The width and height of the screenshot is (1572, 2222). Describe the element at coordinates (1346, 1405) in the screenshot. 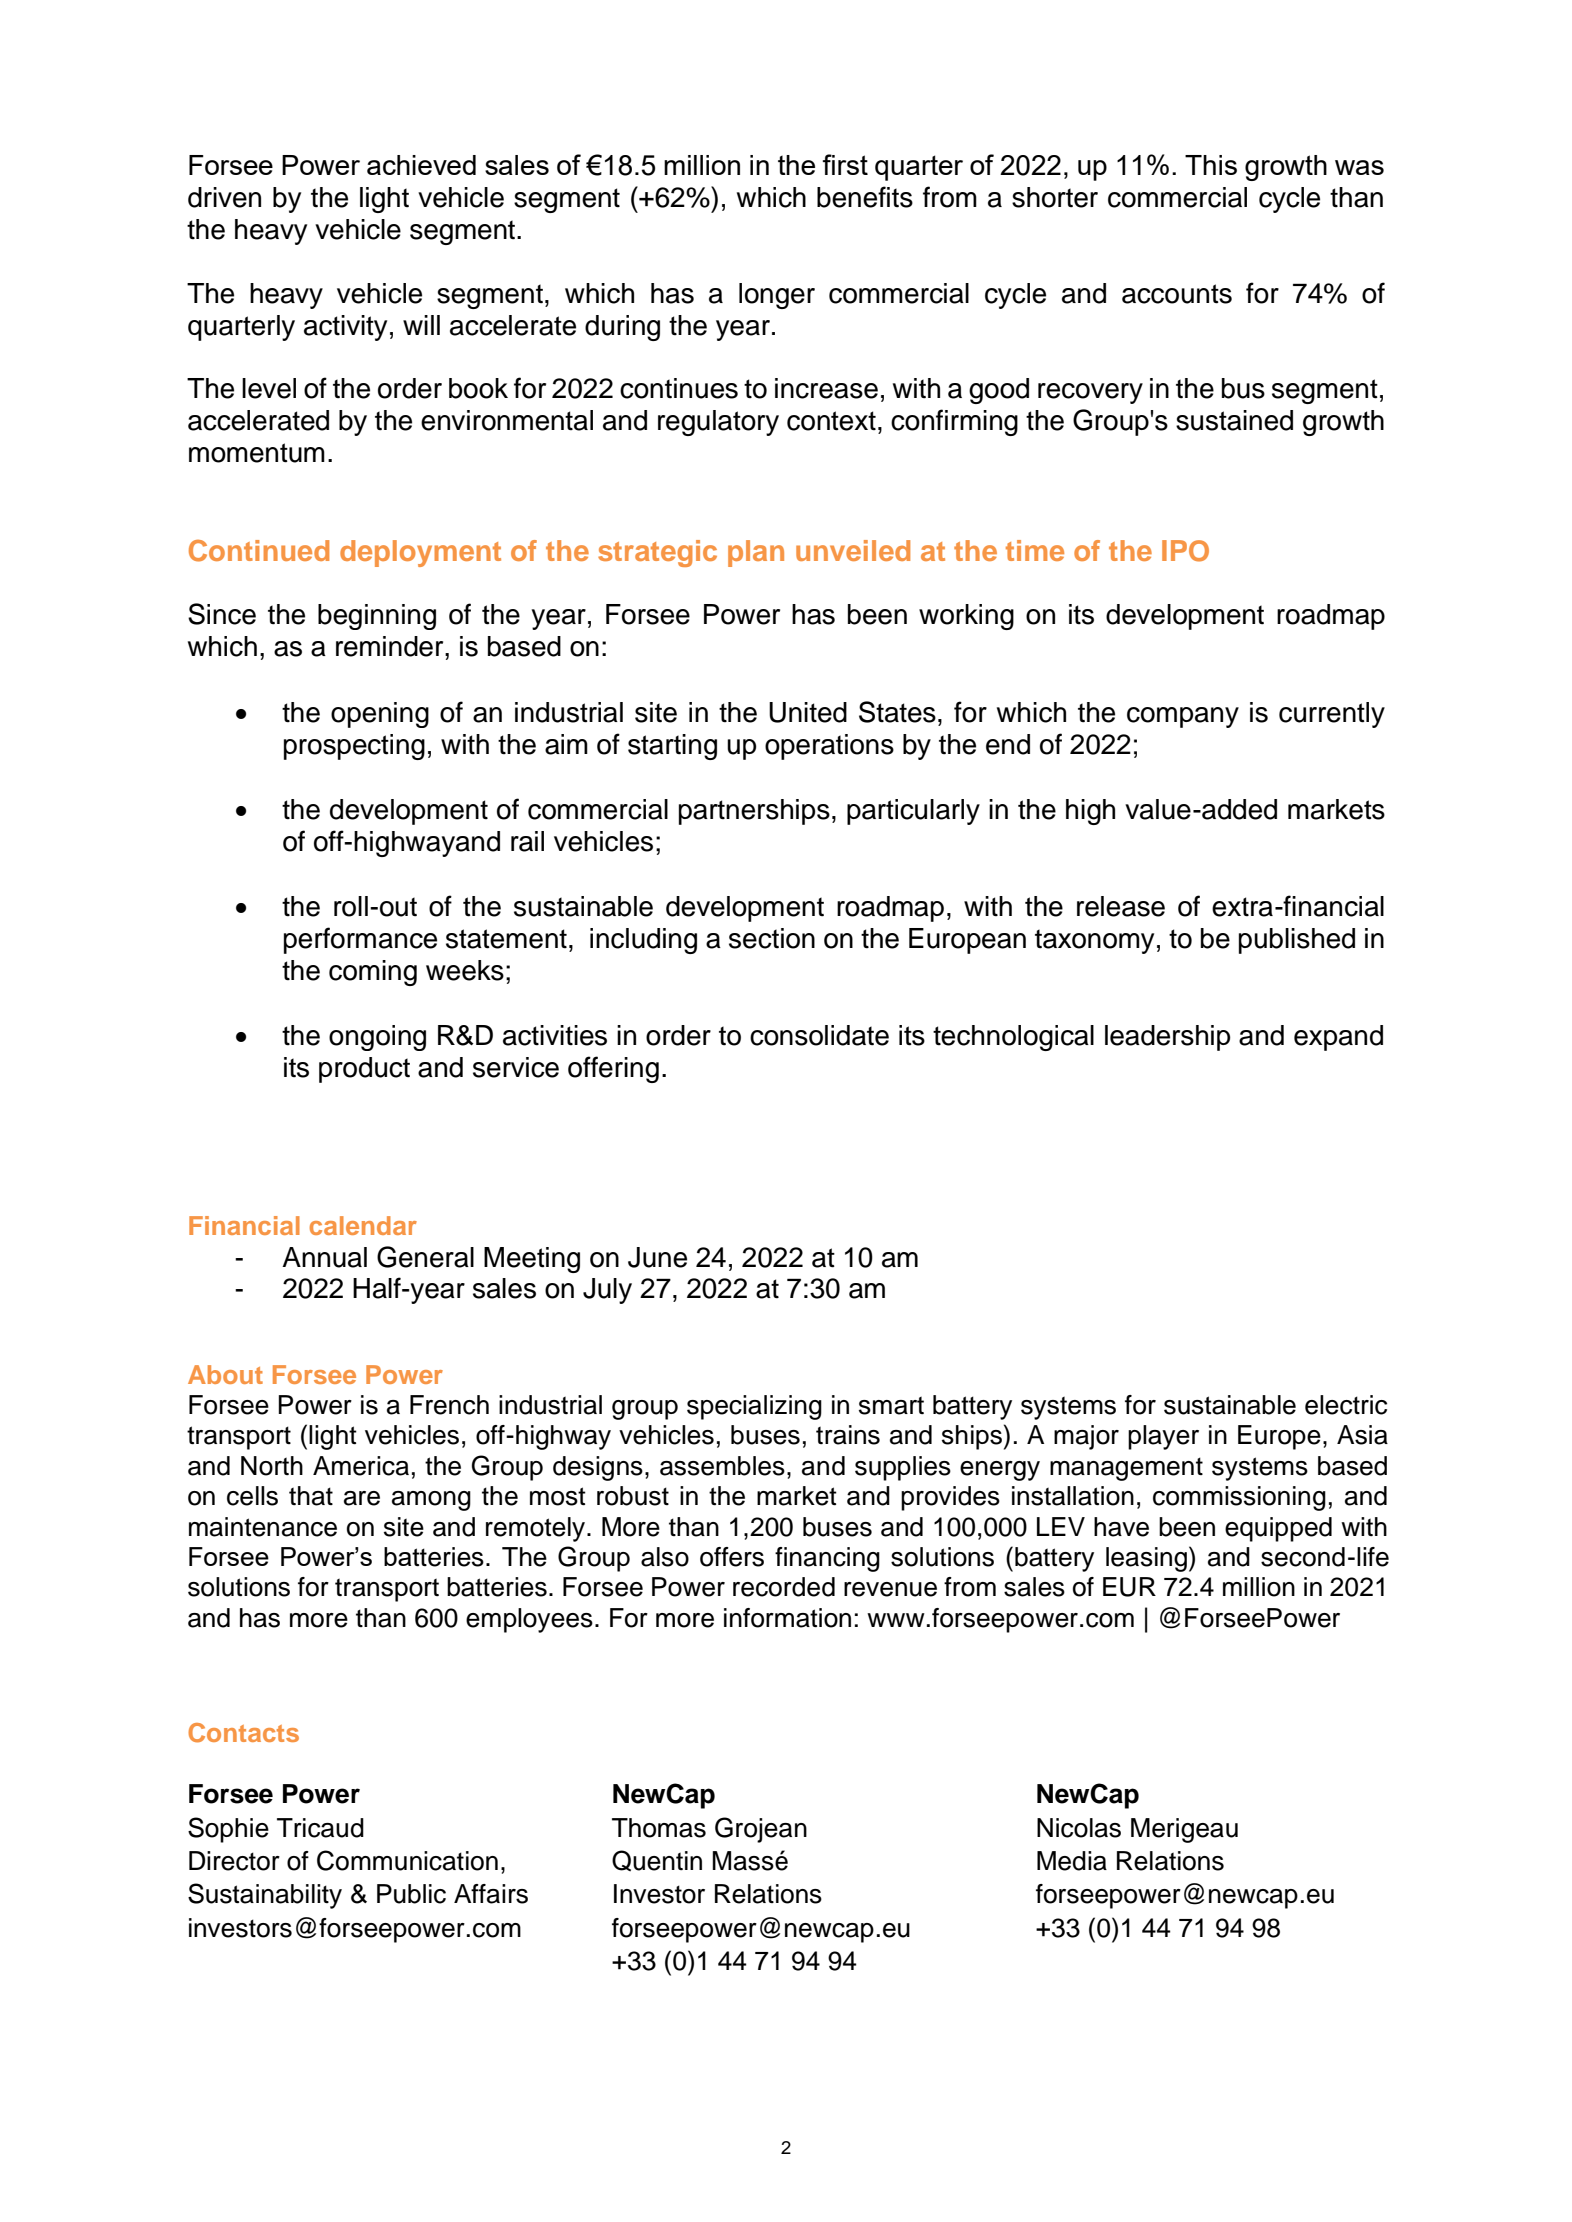

I see `electric` at that location.
